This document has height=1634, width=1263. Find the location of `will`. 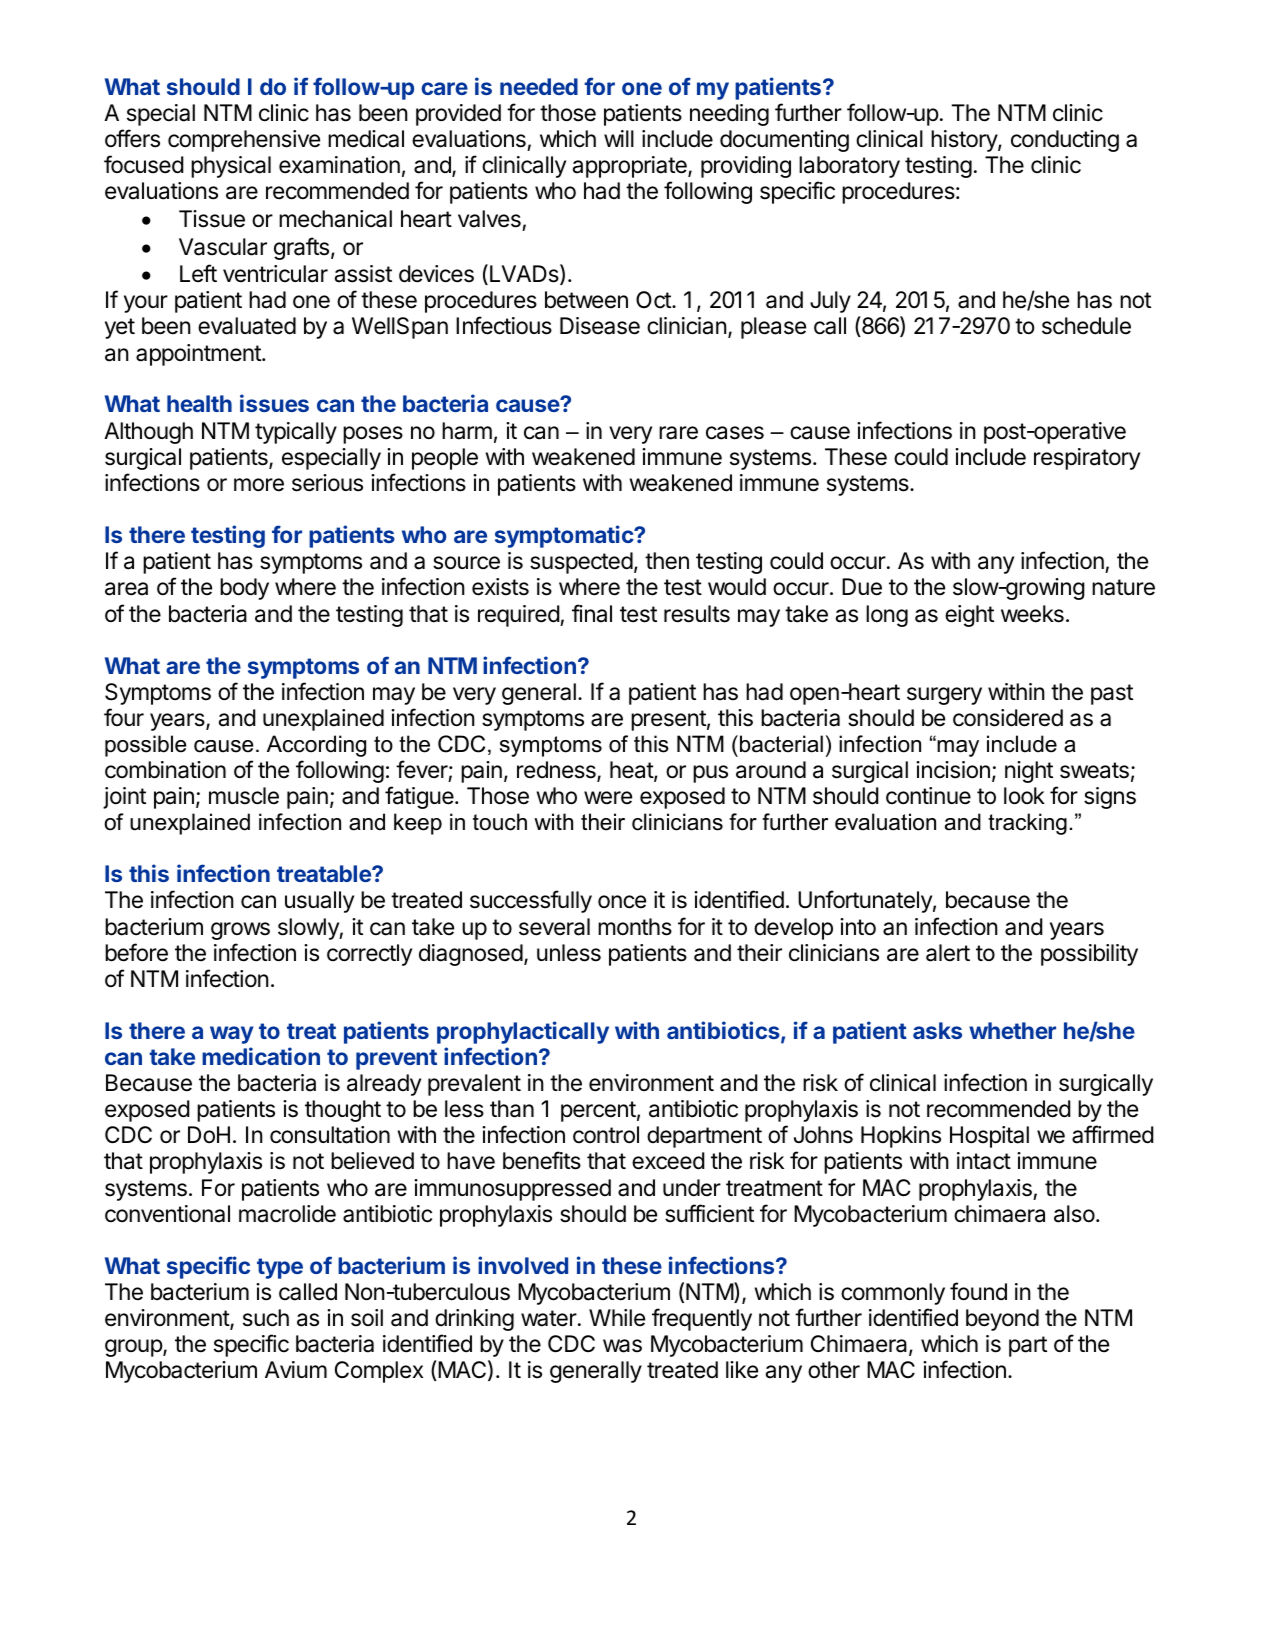

will is located at coordinates (619, 138).
